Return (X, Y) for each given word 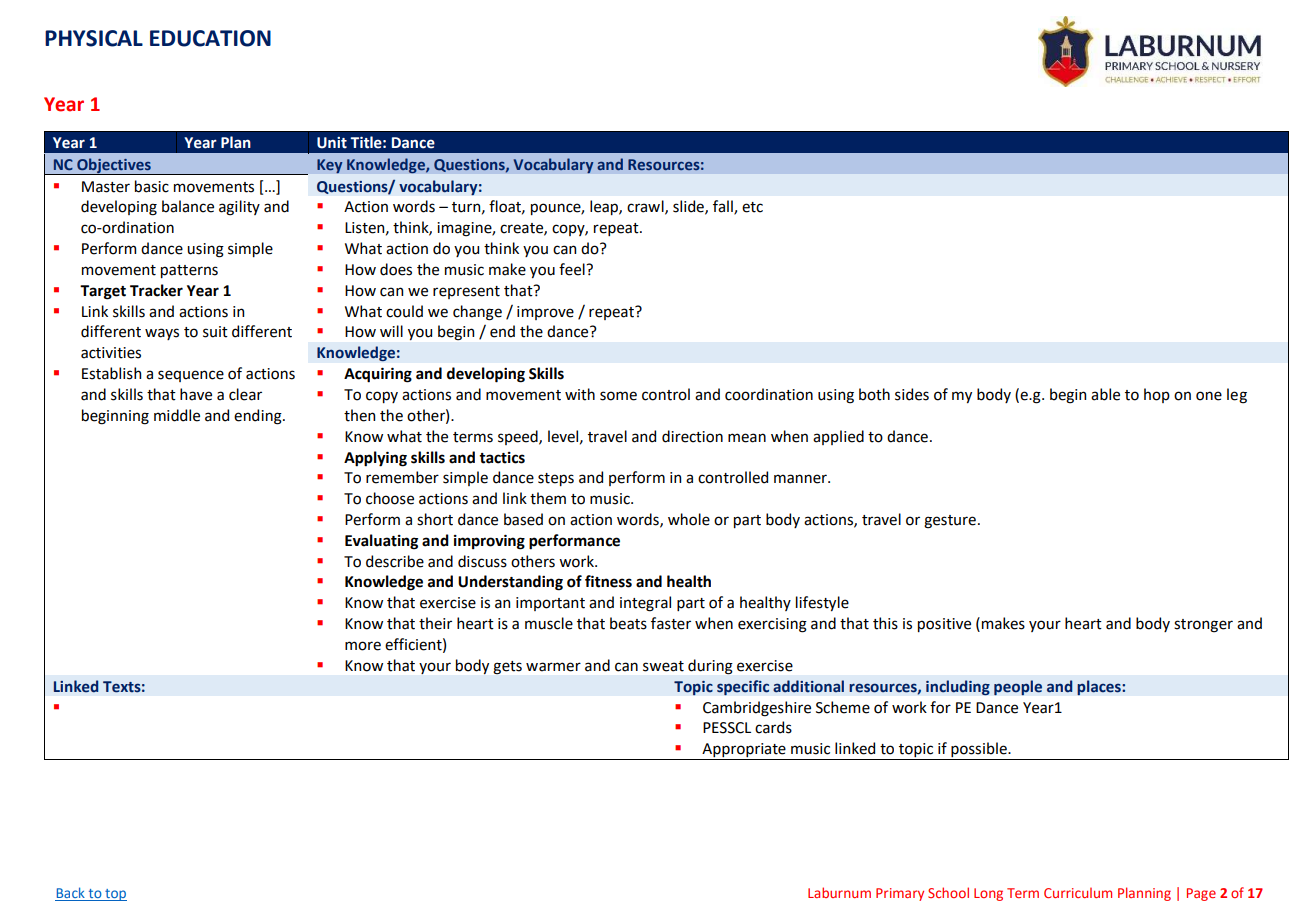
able (1105, 394)
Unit (332, 143)
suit (215, 332)
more (363, 646)
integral (645, 604)
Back (71, 892)
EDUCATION (210, 38)
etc (752, 207)
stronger (1203, 626)
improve (545, 313)
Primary (900, 894)
